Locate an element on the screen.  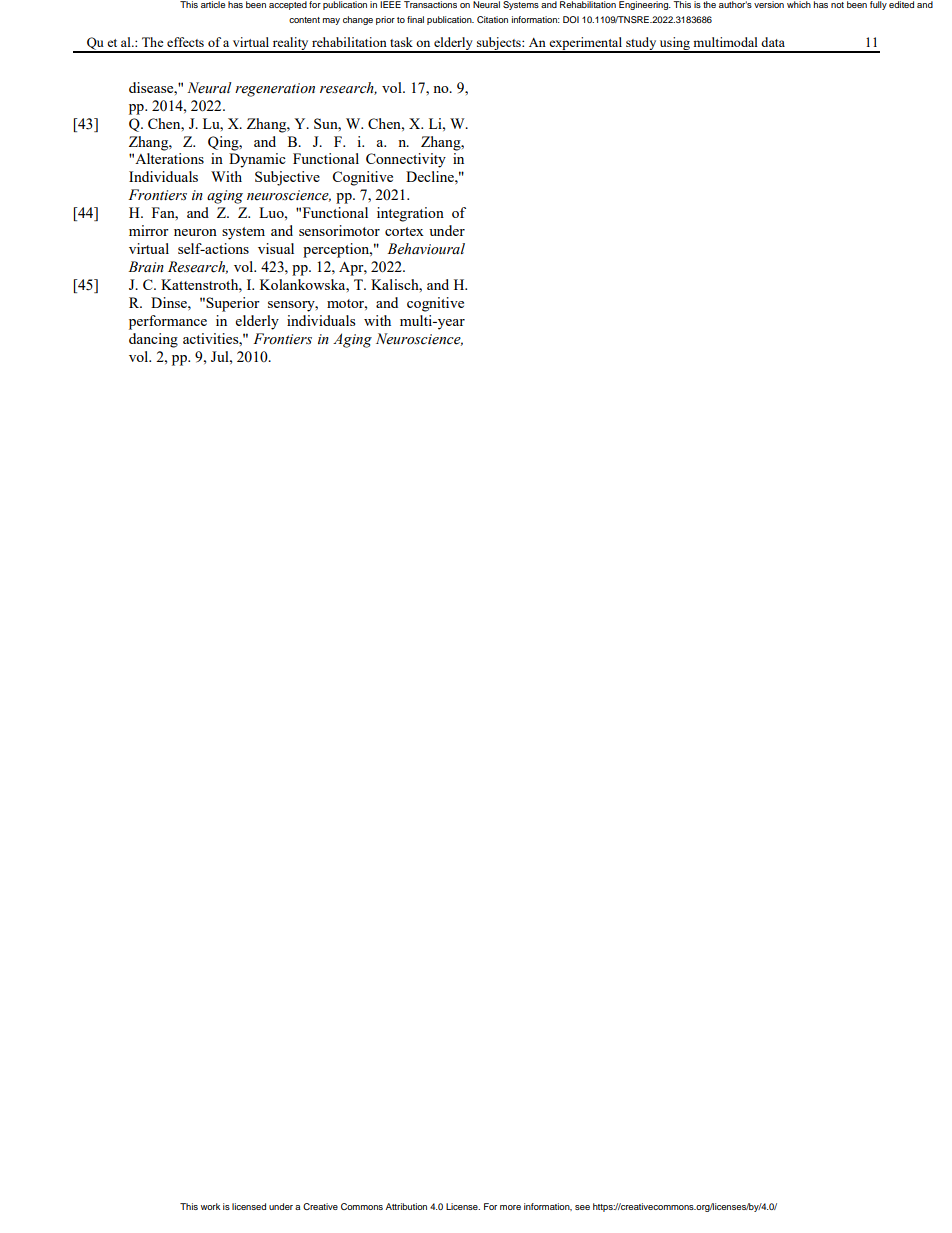
work is located at coordinates (210, 1206).
